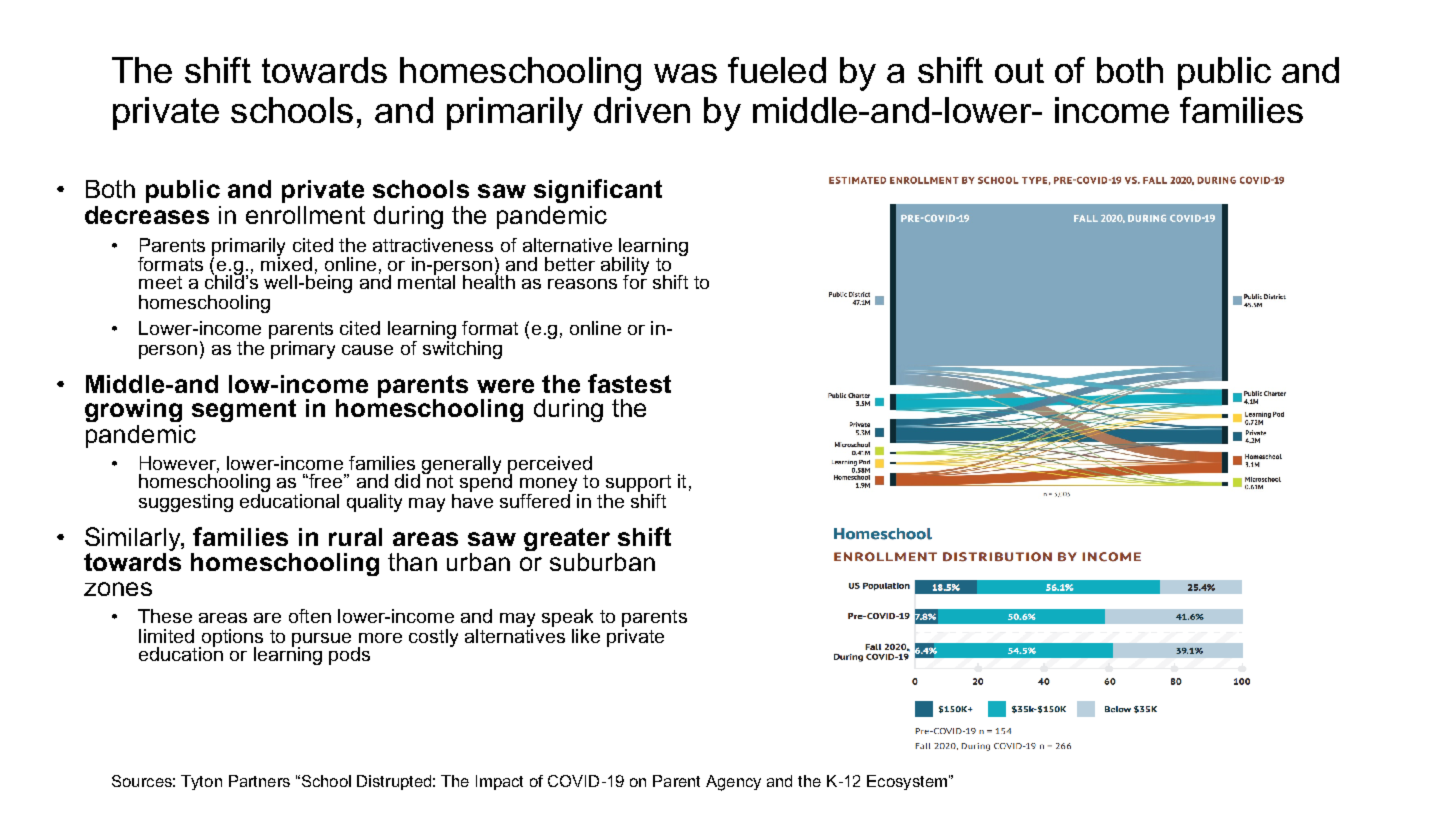  Describe the element at coordinates (642, 110) in the image. I see `driven` at that location.
